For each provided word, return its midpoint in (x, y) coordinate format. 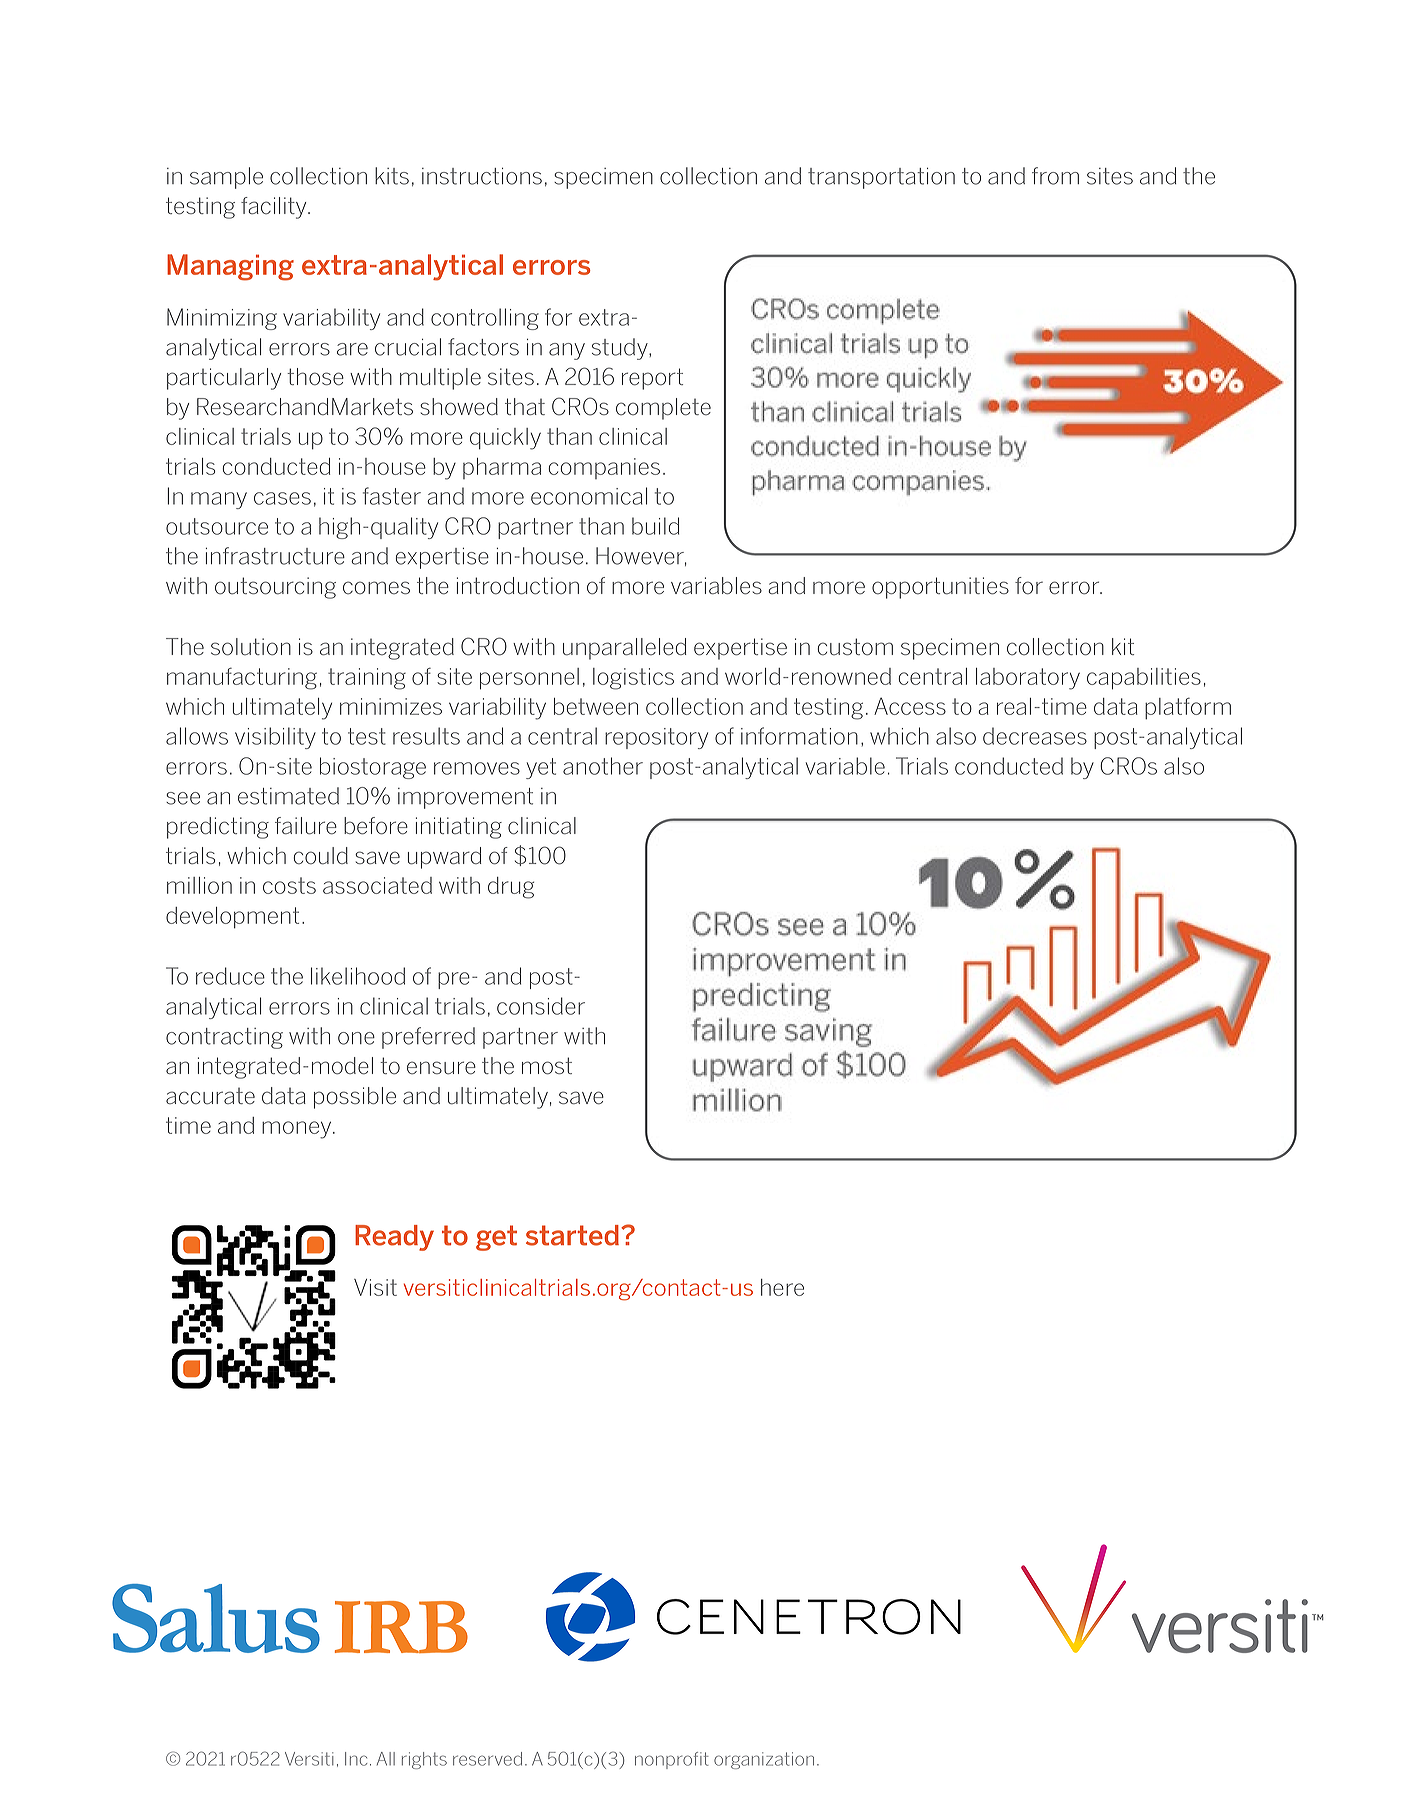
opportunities (940, 588)
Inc (356, 1759)
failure (306, 826)
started (572, 1235)
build (655, 526)
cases (282, 498)
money (298, 1130)
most (547, 1066)
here (782, 1287)
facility (275, 208)
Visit (375, 1287)
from (1055, 176)
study (621, 349)
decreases (1035, 736)
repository (656, 738)
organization (764, 1760)
